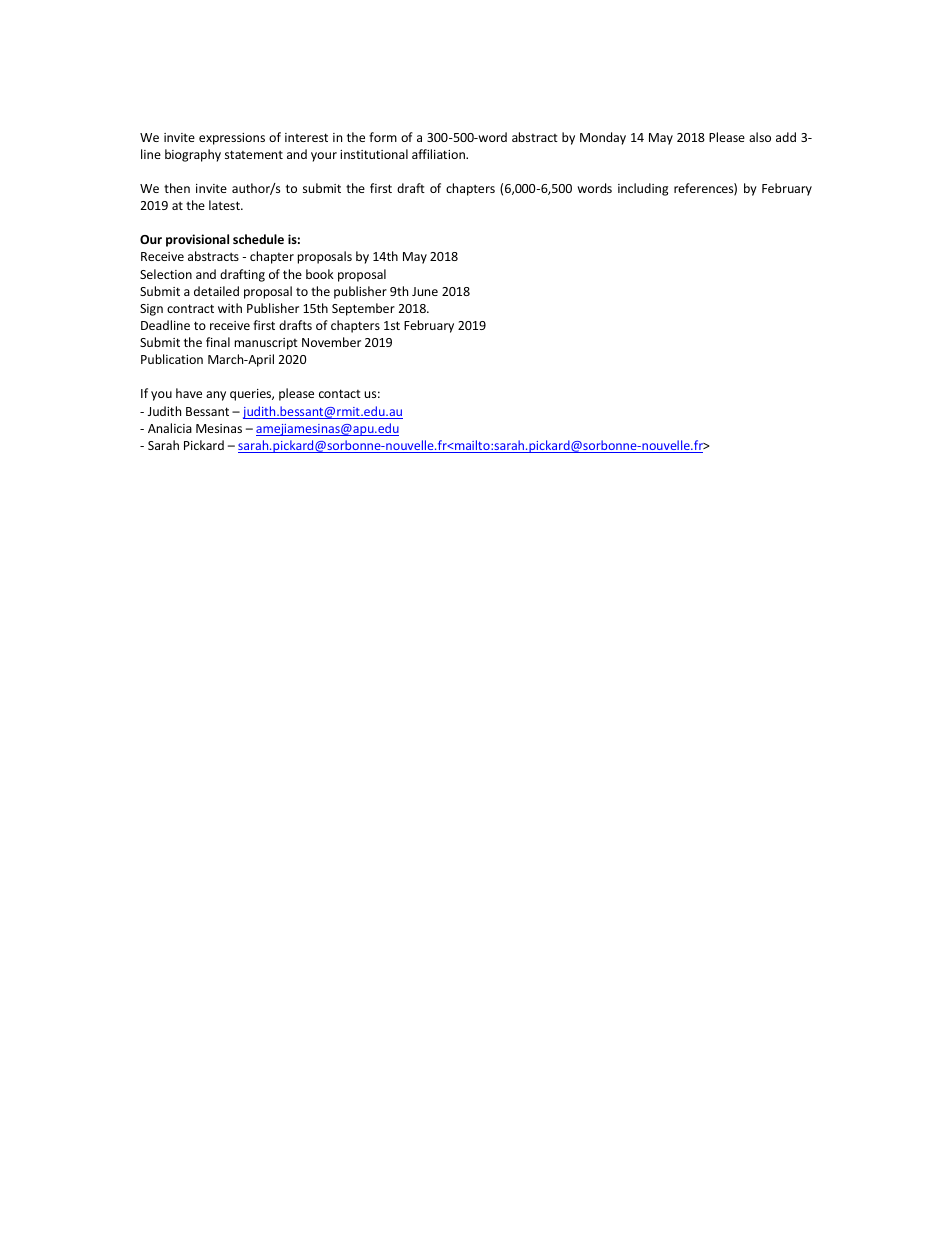 This document has width=952, height=1233. I want to click on Selection, so click(166, 274).
